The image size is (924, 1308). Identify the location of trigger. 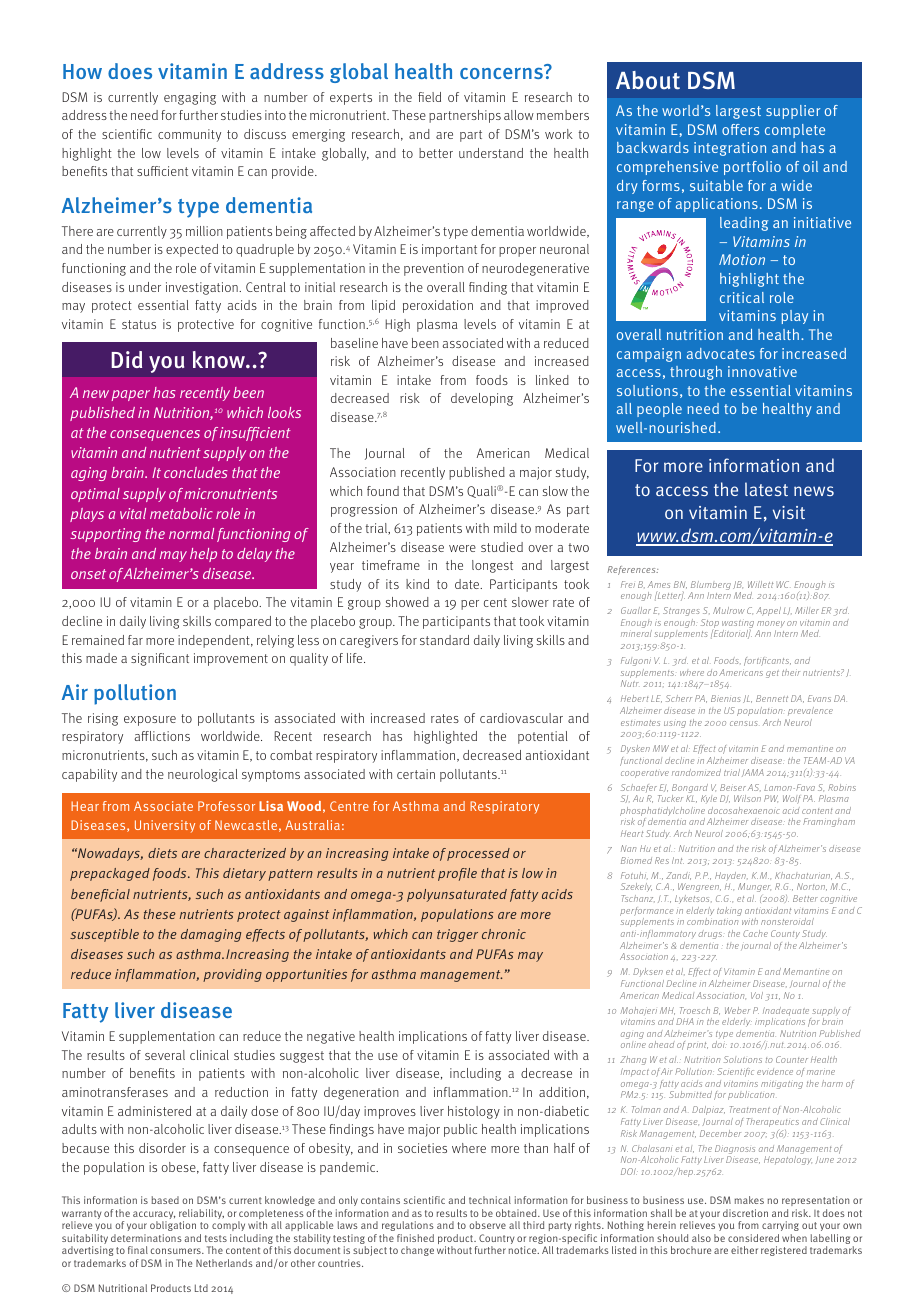
(457, 935).
